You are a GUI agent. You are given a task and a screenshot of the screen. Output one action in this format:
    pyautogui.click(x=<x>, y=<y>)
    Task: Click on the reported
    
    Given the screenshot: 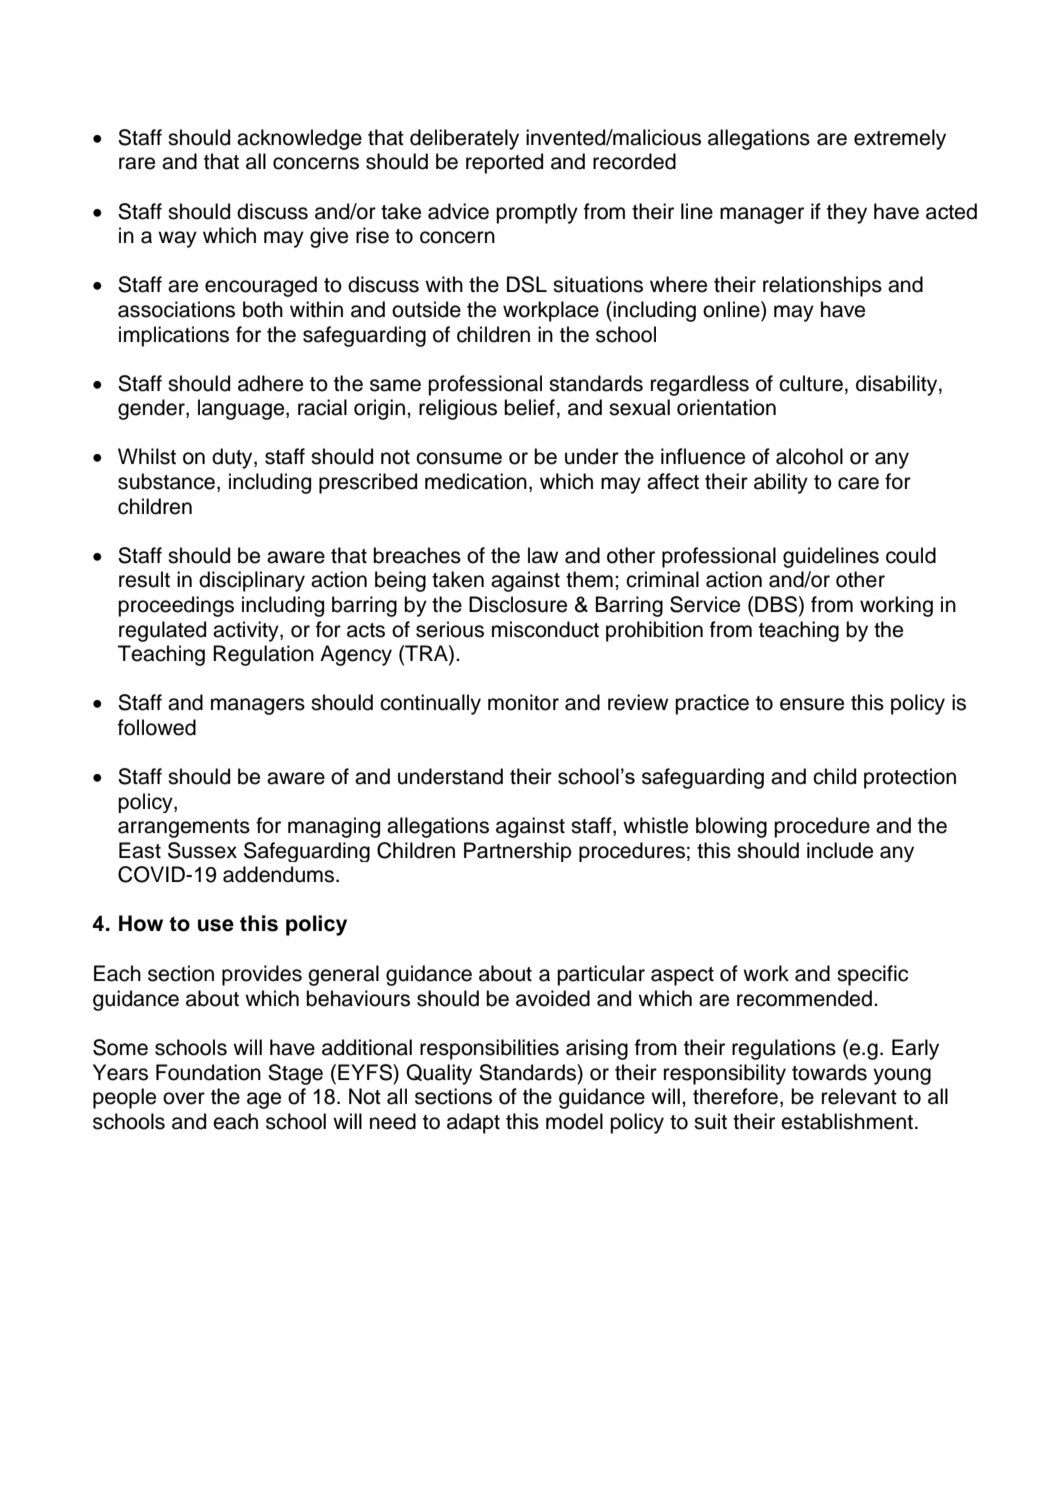 What is the action you would take?
    pyautogui.click(x=504, y=163)
